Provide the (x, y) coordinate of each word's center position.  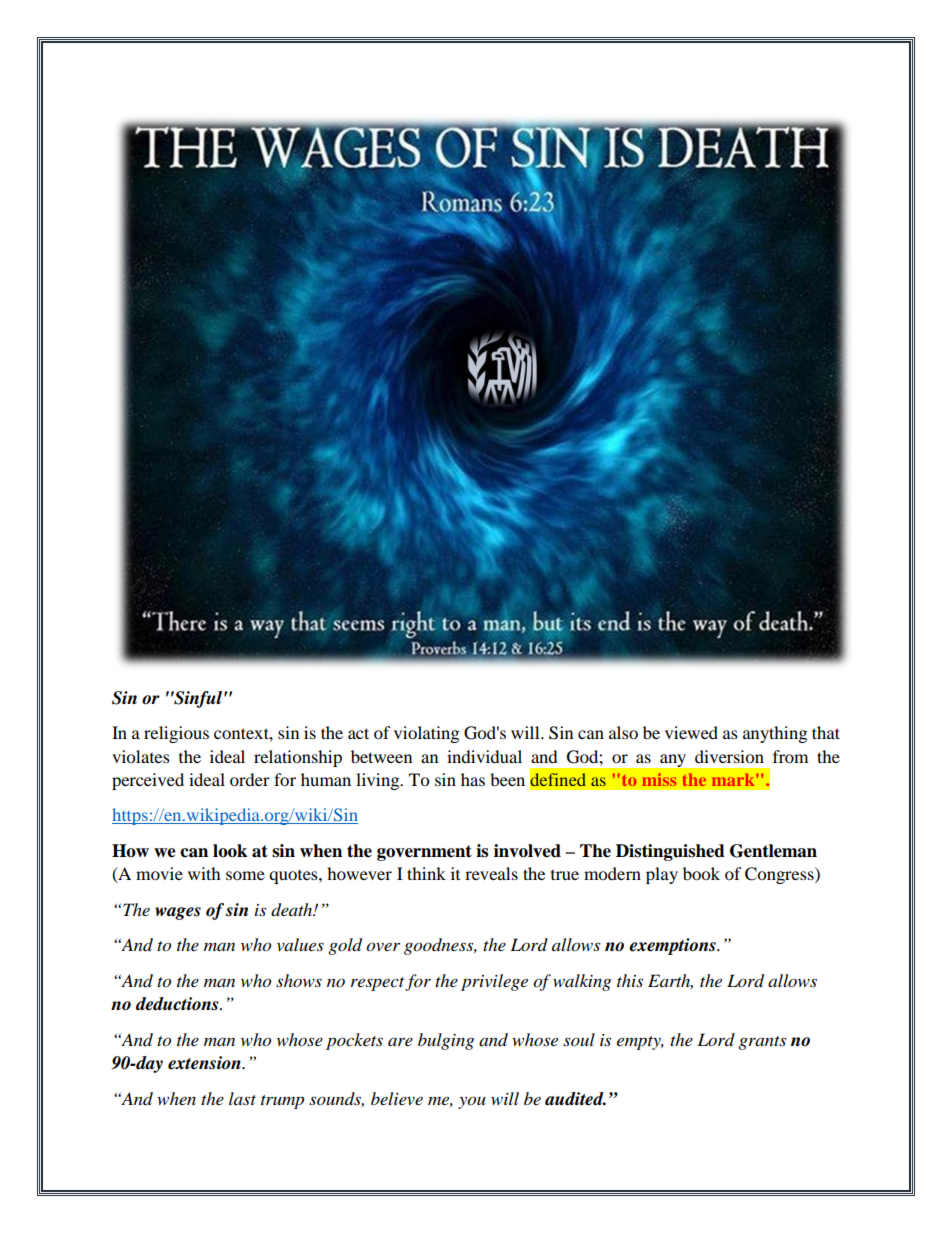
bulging (446, 1041)
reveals (491, 873)
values (300, 944)
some (245, 875)
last (242, 1098)
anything (775, 734)
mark (734, 779)
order (250, 779)
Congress (780, 875)
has (473, 779)
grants (762, 1043)
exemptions (673, 946)
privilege (494, 982)
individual (484, 756)
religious (176, 734)
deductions (178, 1004)
